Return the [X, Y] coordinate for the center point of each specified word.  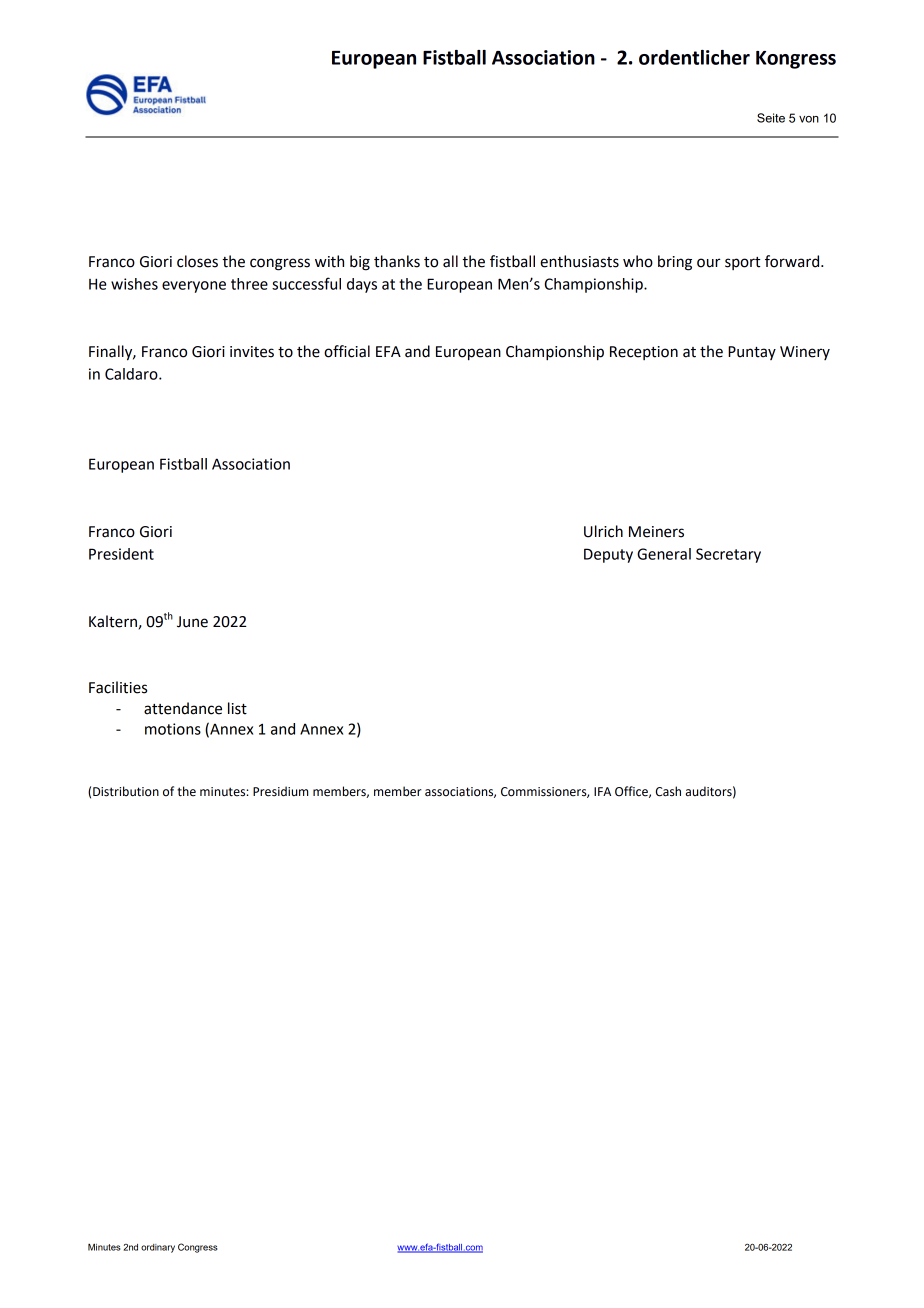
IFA [602, 791]
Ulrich [603, 531]
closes [197, 261]
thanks [397, 261]
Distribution [126, 791]
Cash [668, 791]
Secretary [728, 555]
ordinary [158, 1248]
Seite [771, 118]
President [121, 554]
